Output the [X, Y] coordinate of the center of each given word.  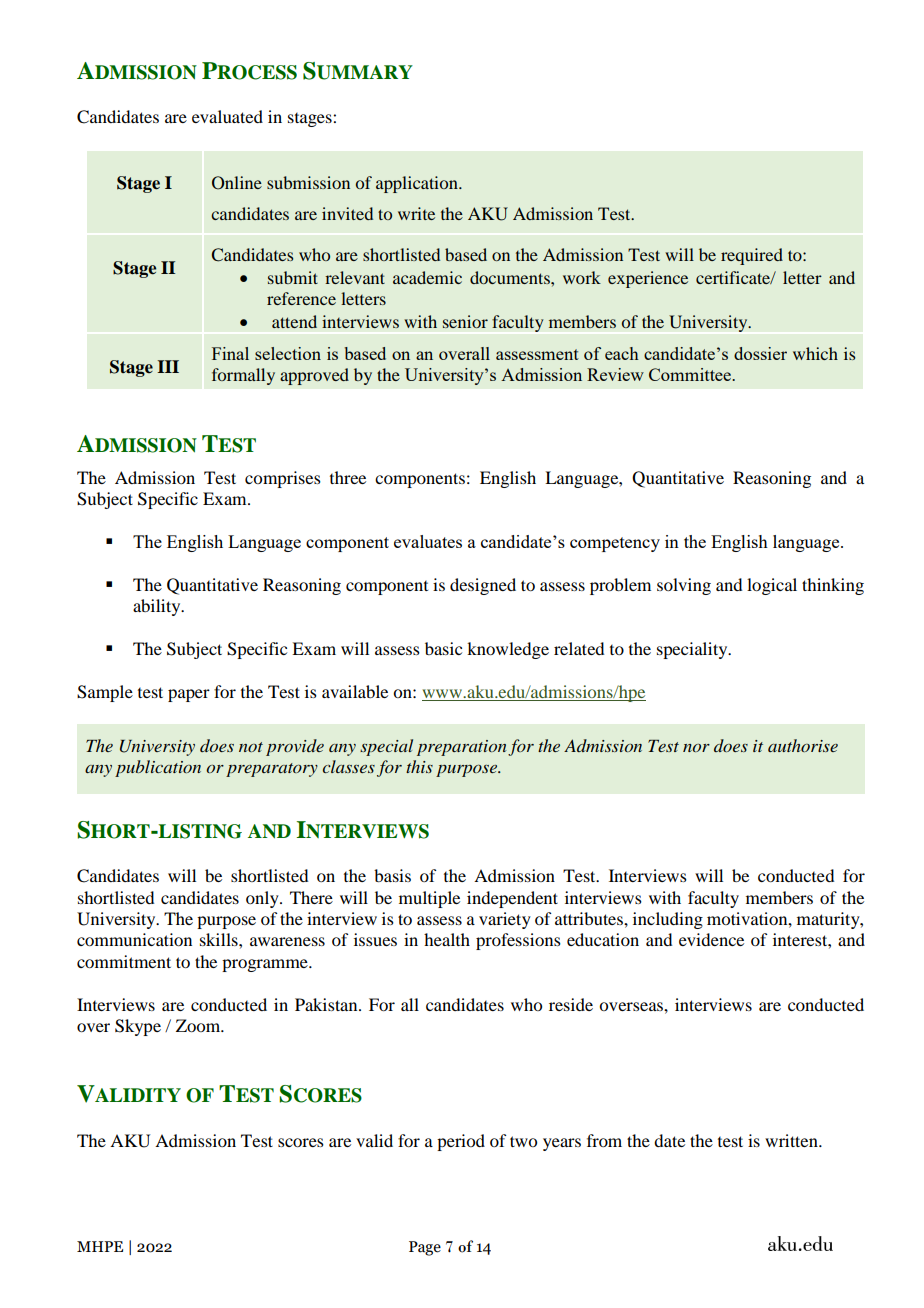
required [752, 256]
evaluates [428, 541]
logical [772, 586]
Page [425, 1248]
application [418, 184]
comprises [283, 479]
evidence [711, 939]
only [263, 899]
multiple [429, 899]
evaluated [227, 116]
